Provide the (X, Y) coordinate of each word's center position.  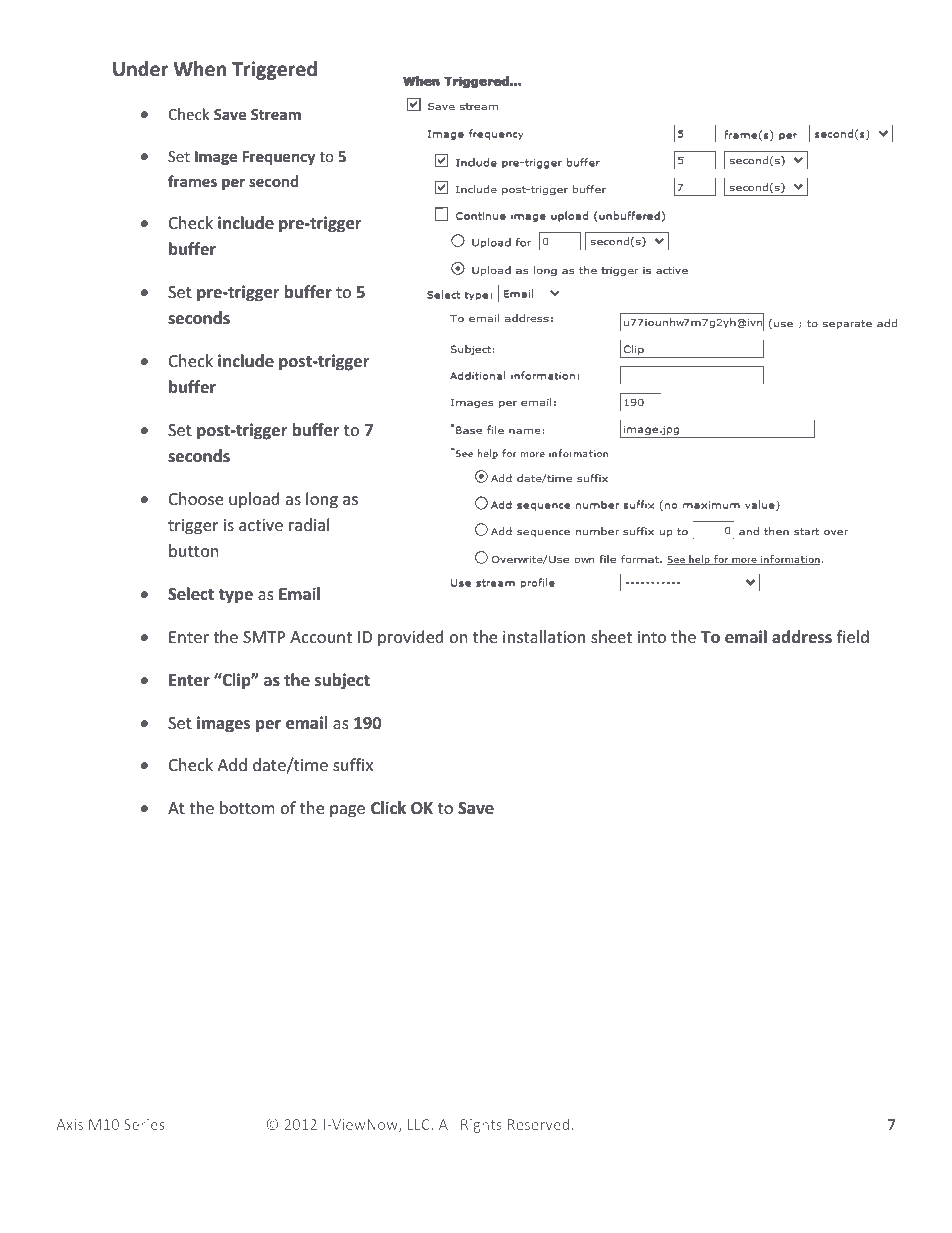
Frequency (279, 158)
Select (191, 594)
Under (140, 69)
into (652, 637)
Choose (196, 498)
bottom (247, 807)
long (322, 500)
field (853, 636)
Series (144, 1124)
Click (388, 807)
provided (410, 638)
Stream (276, 114)
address (802, 637)
